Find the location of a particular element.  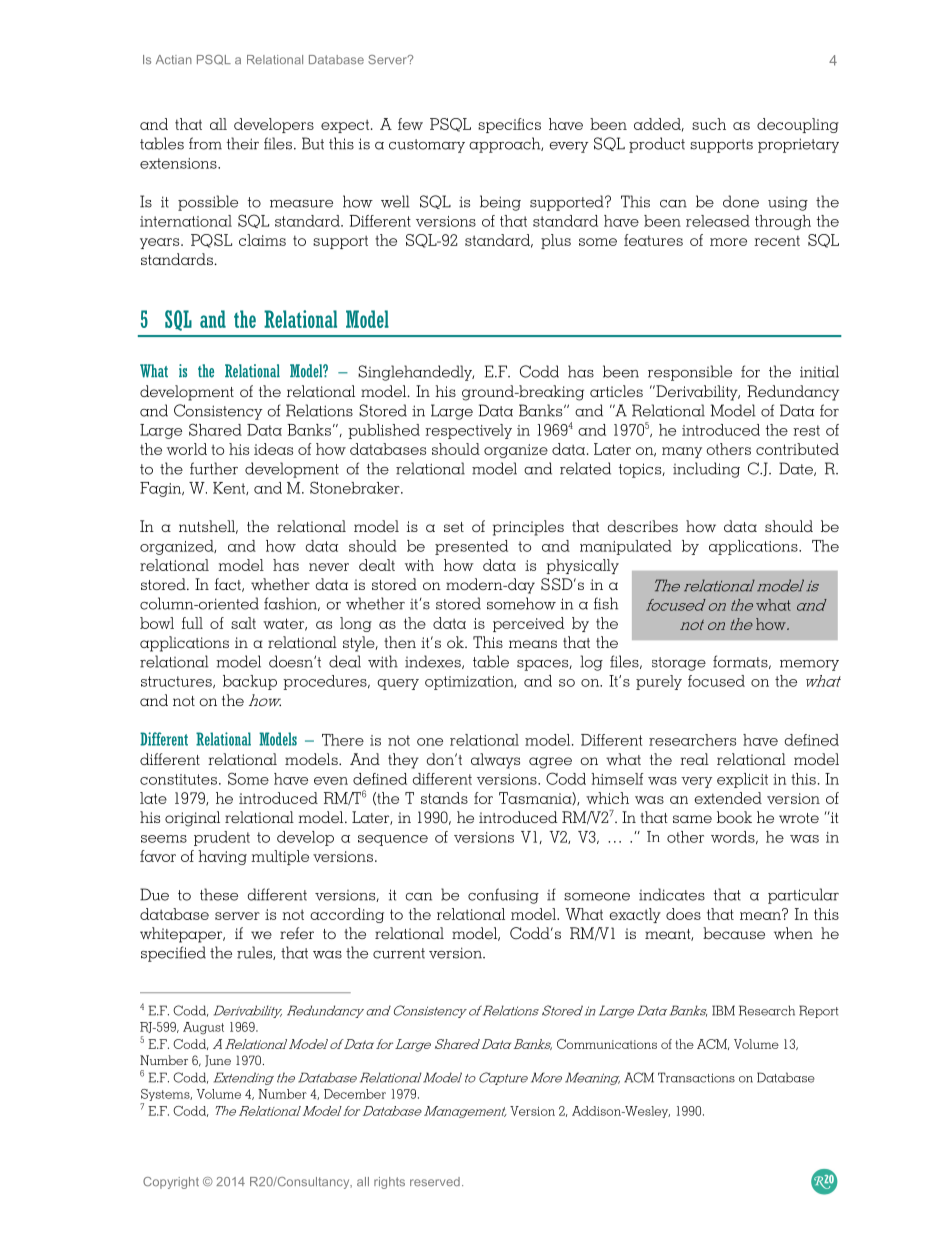

storage is located at coordinates (679, 664).
